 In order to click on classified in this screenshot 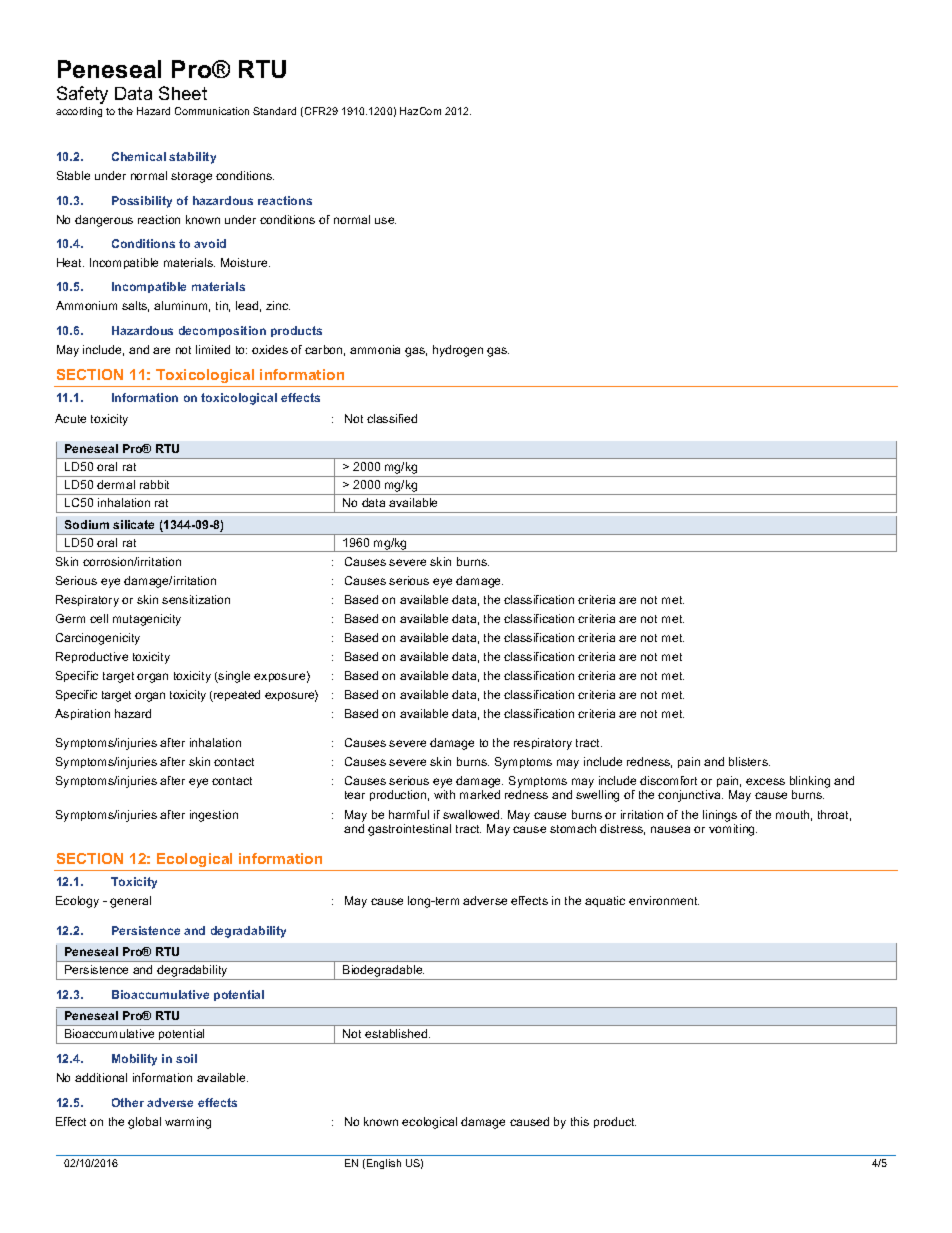, I will do `click(392, 418)`.
